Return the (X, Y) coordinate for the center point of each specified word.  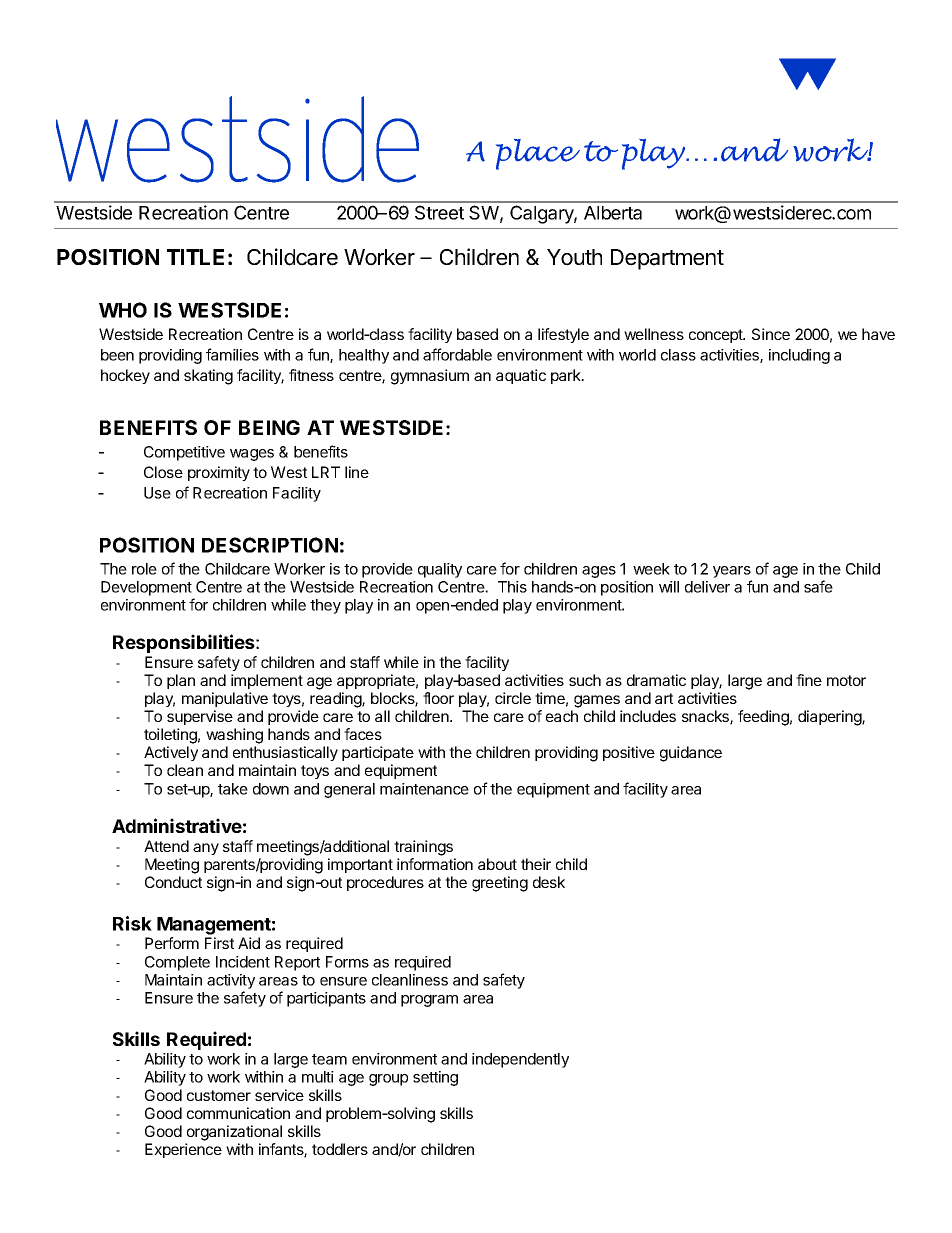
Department (667, 259)
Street (439, 212)
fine (809, 680)
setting (435, 1078)
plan (181, 681)
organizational (234, 1133)
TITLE (195, 257)
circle (513, 698)
